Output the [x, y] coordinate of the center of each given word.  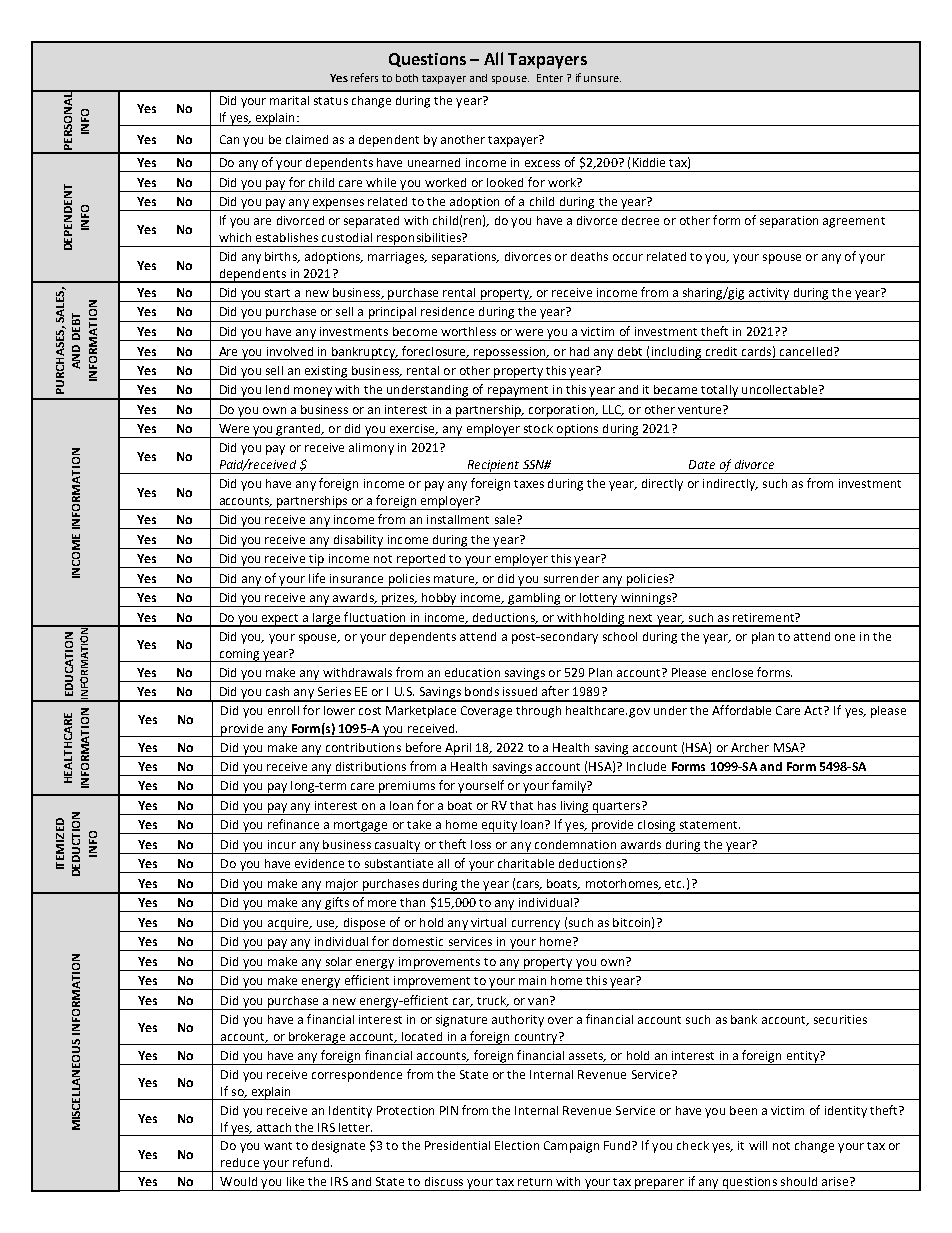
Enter [550, 78]
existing [326, 373]
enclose [732, 672]
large [327, 619]
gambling [534, 600]
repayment [518, 392]
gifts [337, 904]
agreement [854, 222]
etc [674, 884]
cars [529, 885]
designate [338, 1147]
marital [289, 100]
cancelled [806, 351]
